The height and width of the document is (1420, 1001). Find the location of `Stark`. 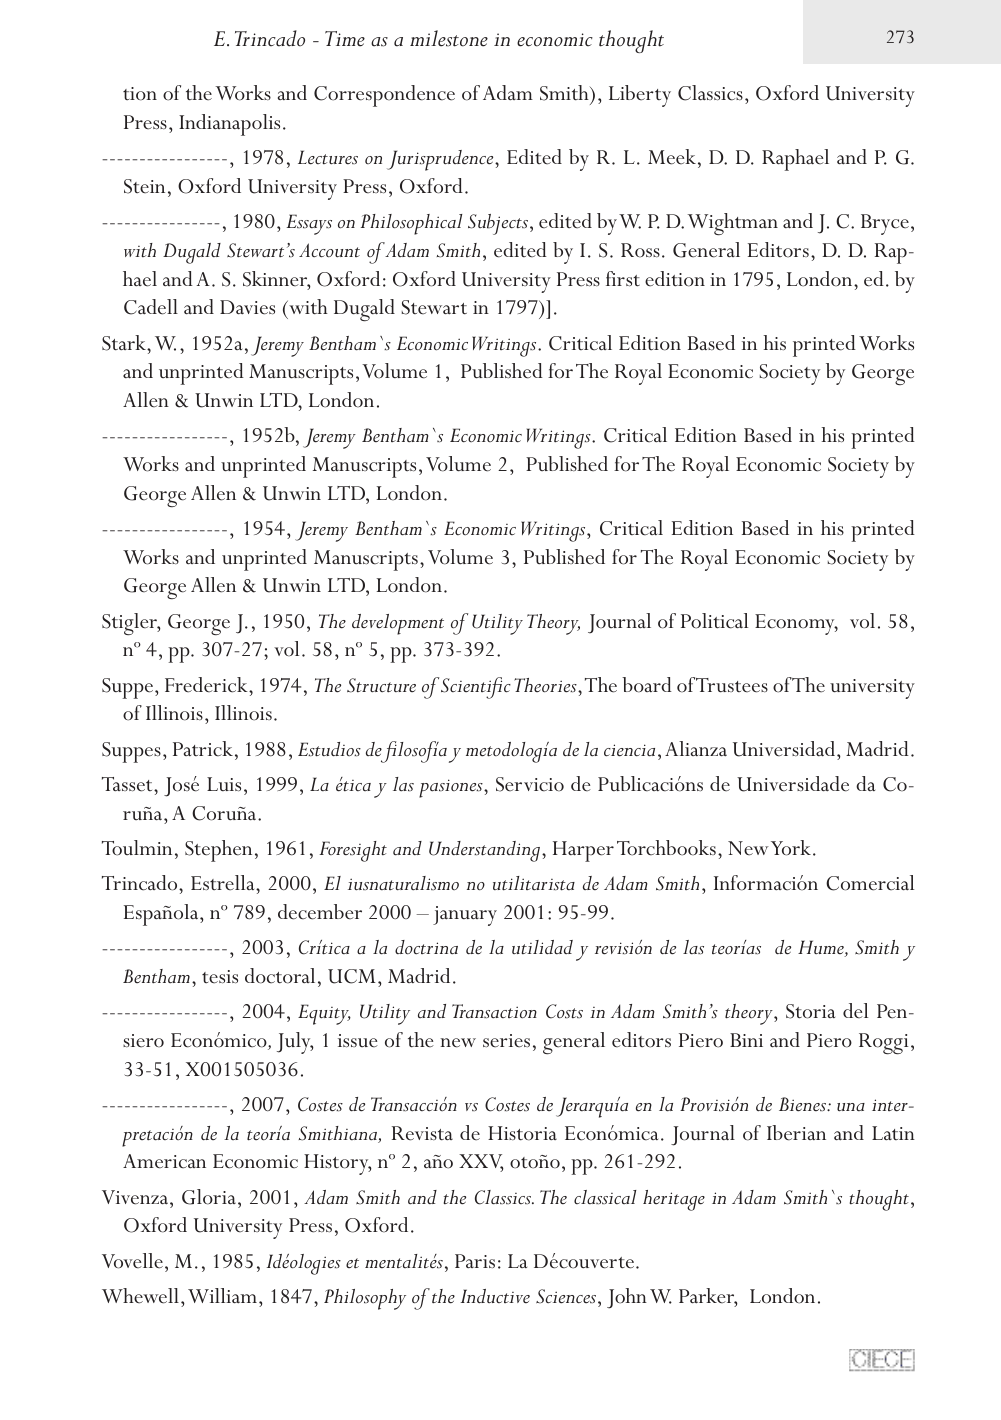

Stark is located at coordinates (125, 343).
